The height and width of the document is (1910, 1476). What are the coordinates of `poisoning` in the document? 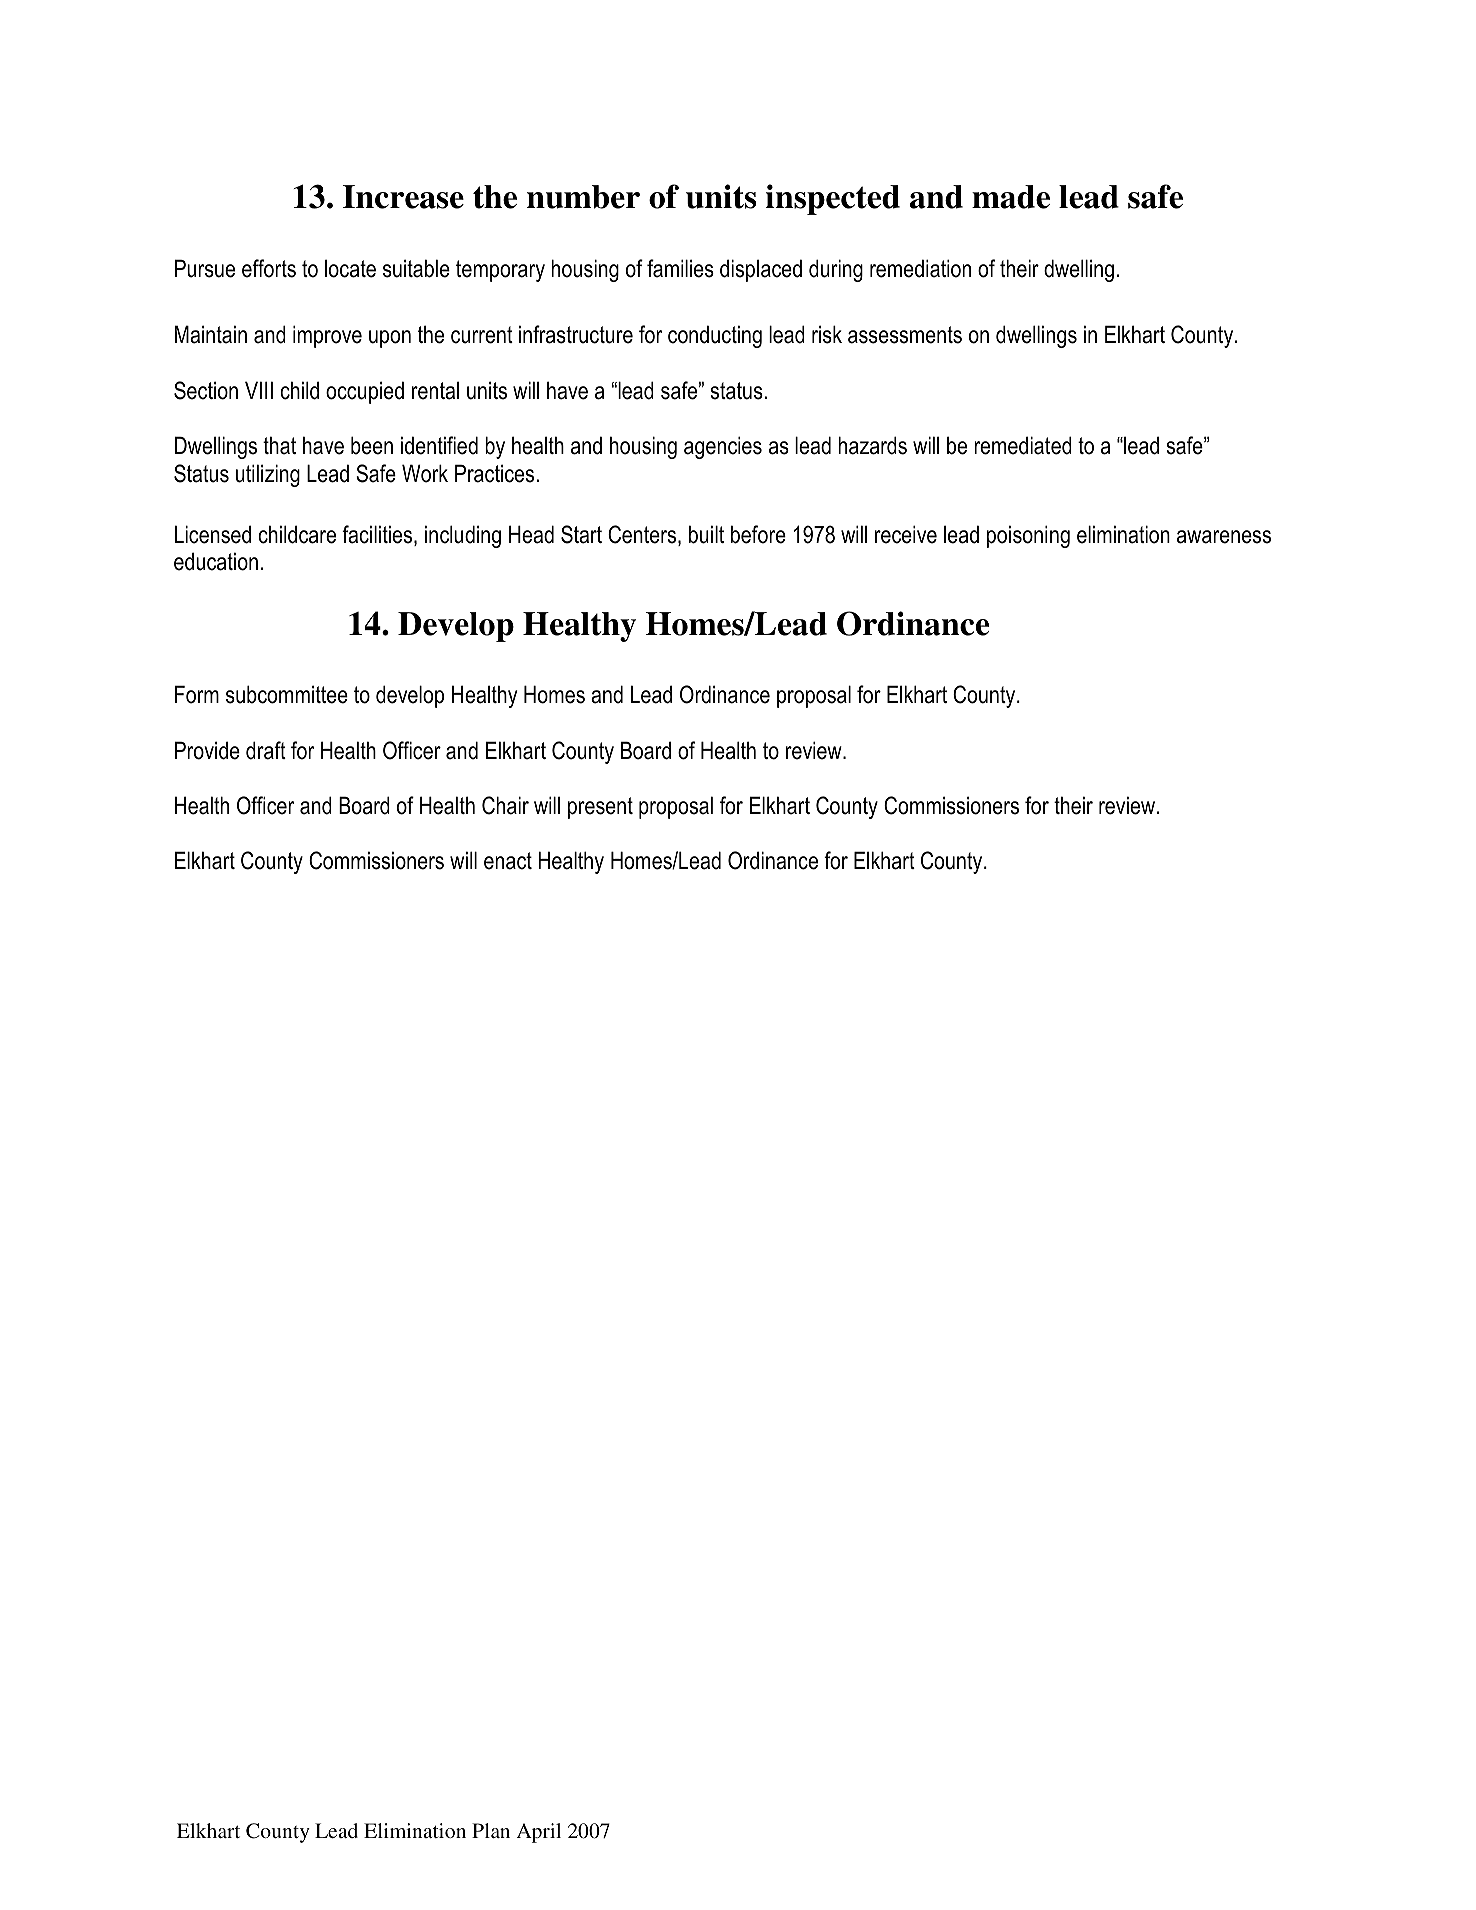 It's located at (1028, 536).
